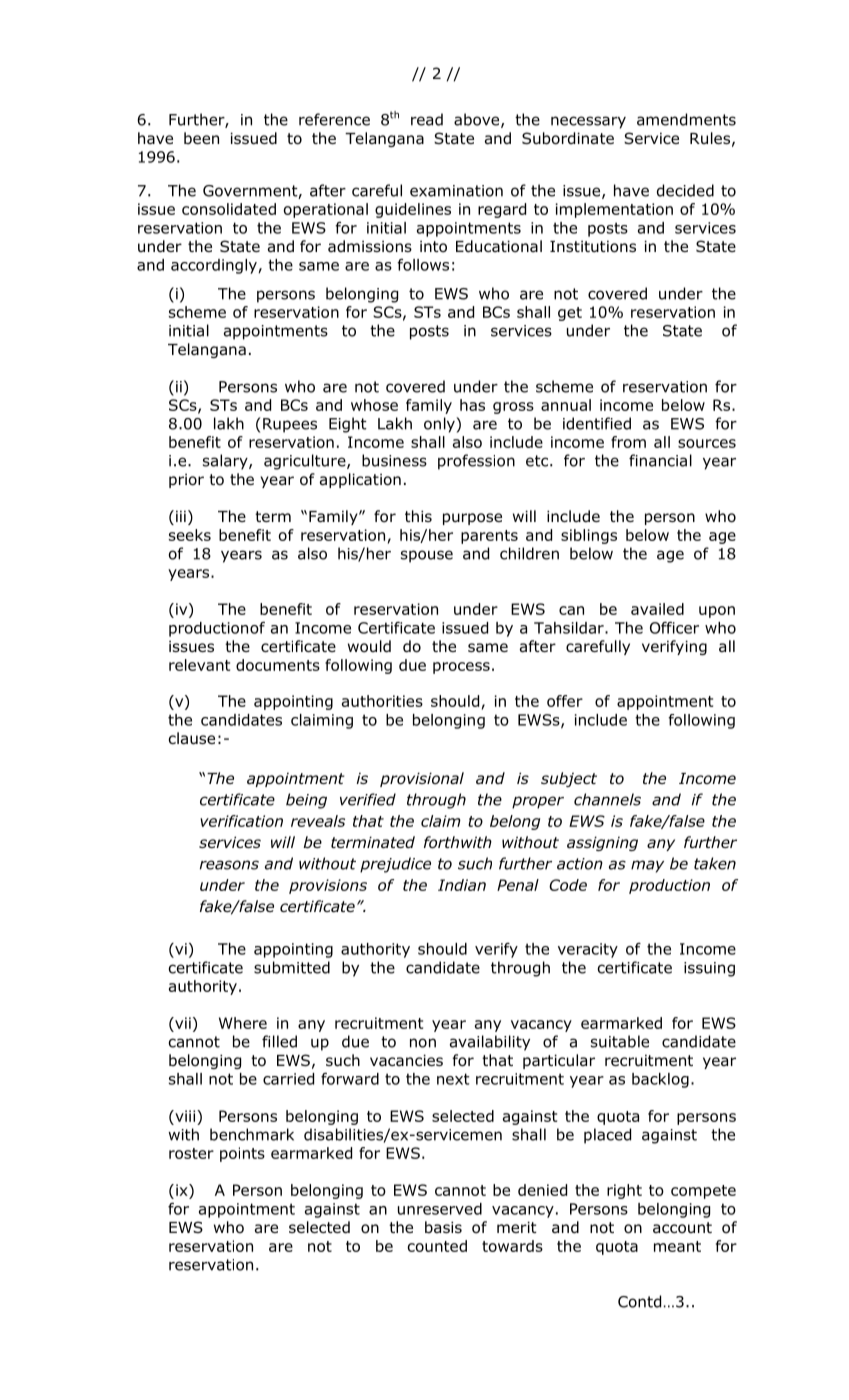 This image has width=849, height=1400. What do you see at coordinates (674, 627) in the image?
I see `Officer` at bounding box center [674, 627].
